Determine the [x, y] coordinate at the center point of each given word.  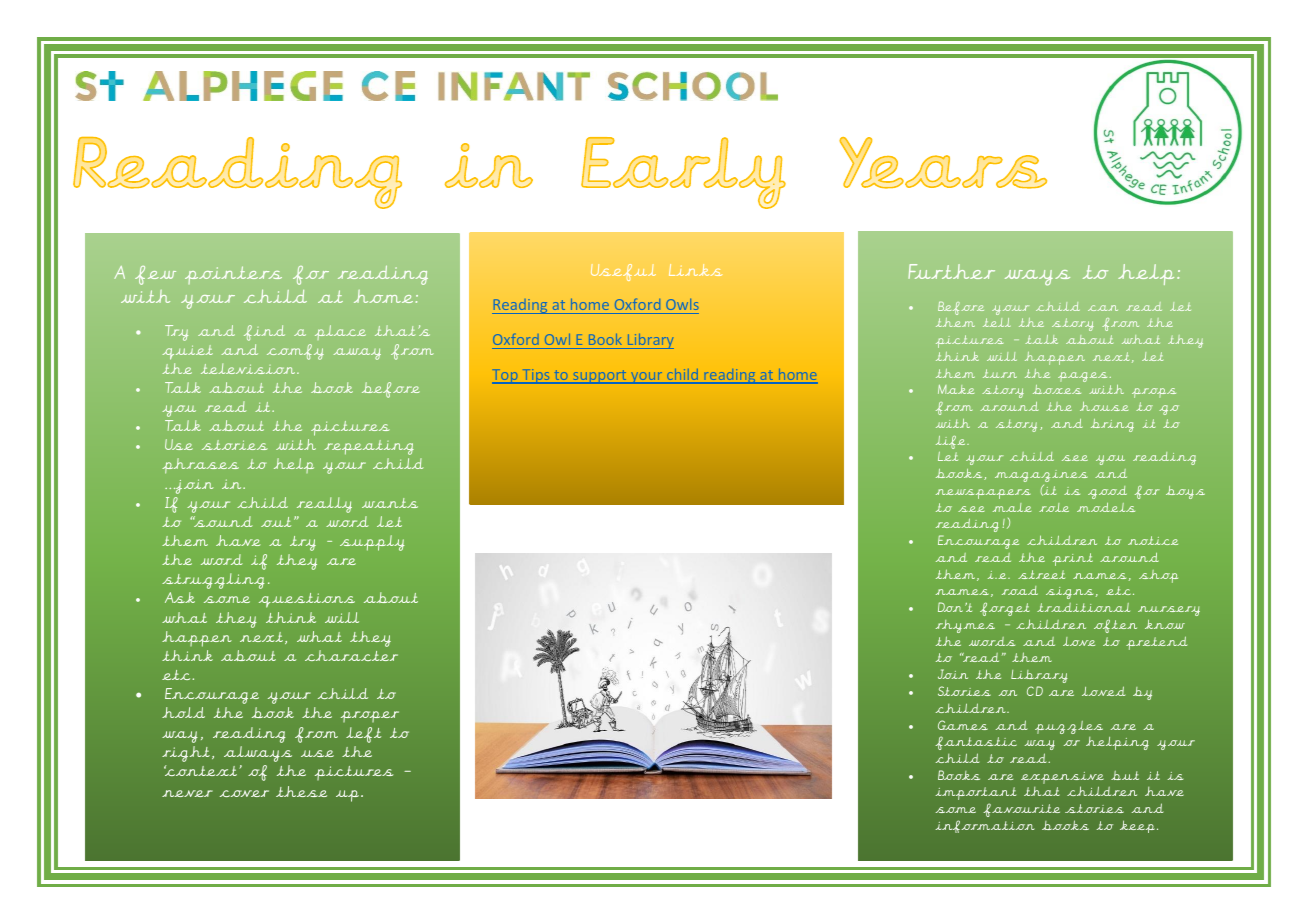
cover [244, 793]
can [1103, 308]
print [1073, 559]
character [351, 655]
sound [222, 521]
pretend [1156, 643]
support [600, 377]
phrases [200, 466]
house [1104, 406]
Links [695, 270]
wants [390, 503]
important [975, 793]
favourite [1021, 810]
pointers [233, 275]
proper [370, 716]
